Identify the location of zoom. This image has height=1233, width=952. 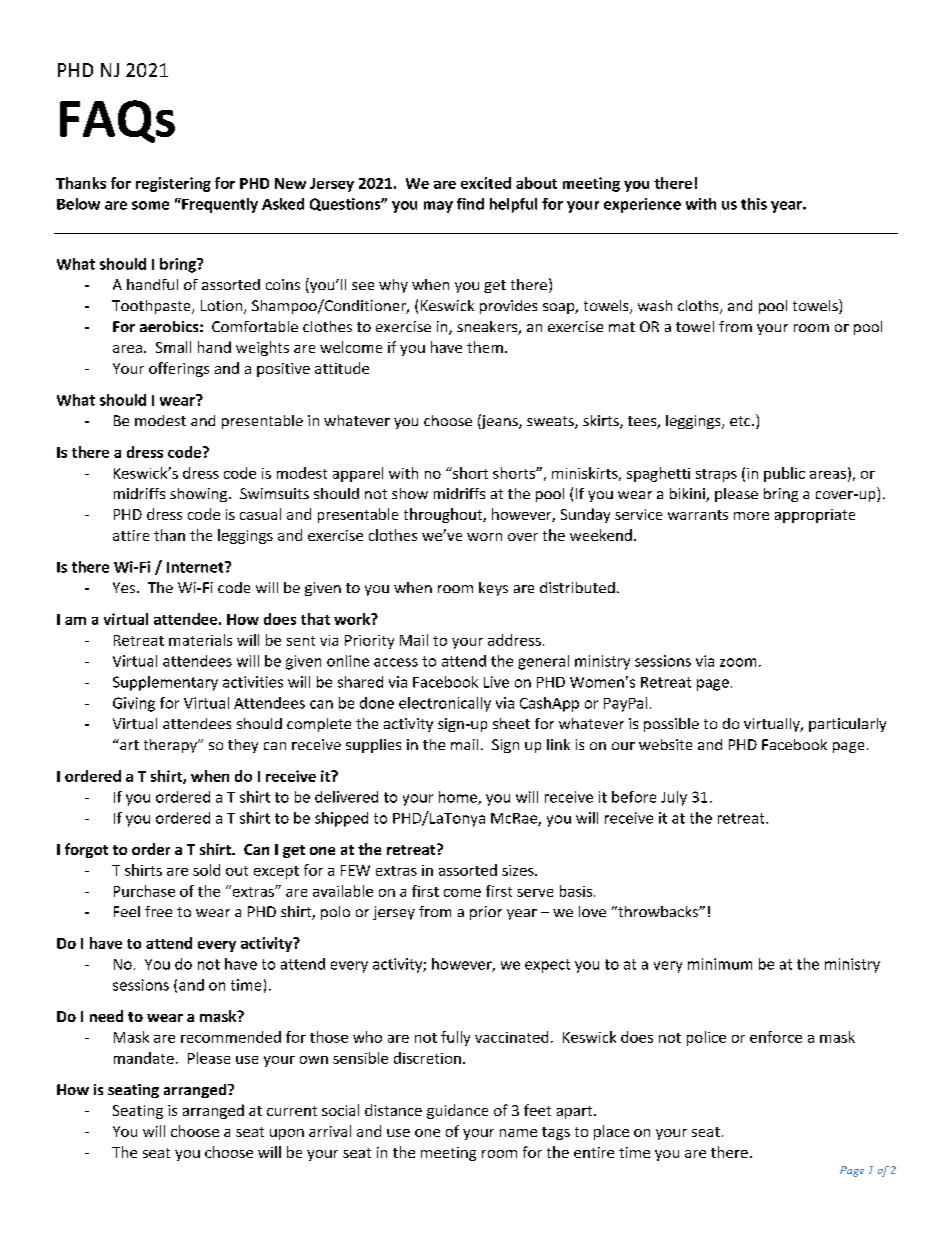
(738, 662).
